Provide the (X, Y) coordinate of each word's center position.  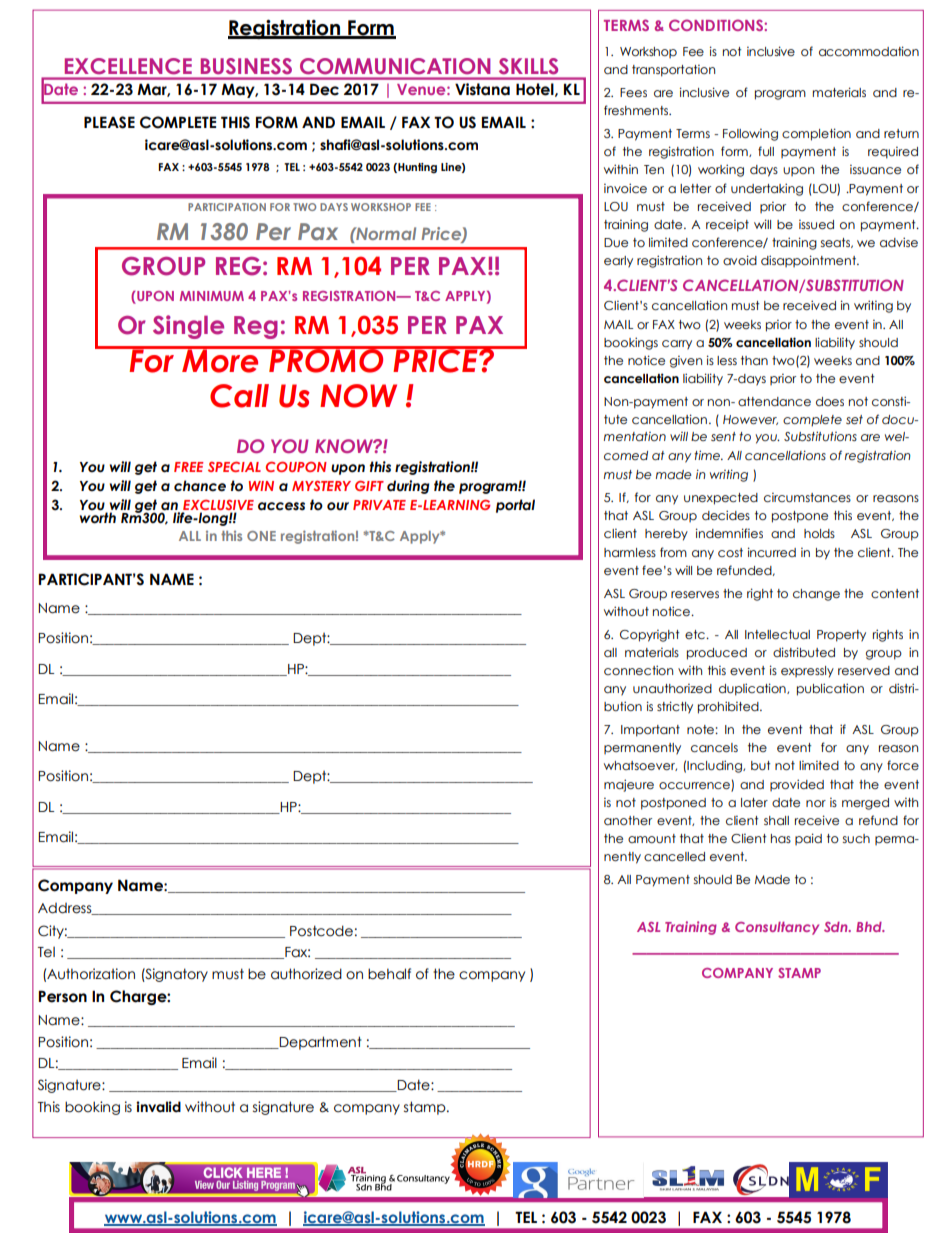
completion (816, 134)
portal (515, 506)
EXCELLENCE (128, 66)
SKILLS (528, 66)
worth (97, 518)
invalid (158, 1107)
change (816, 595)
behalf (389, 974)
